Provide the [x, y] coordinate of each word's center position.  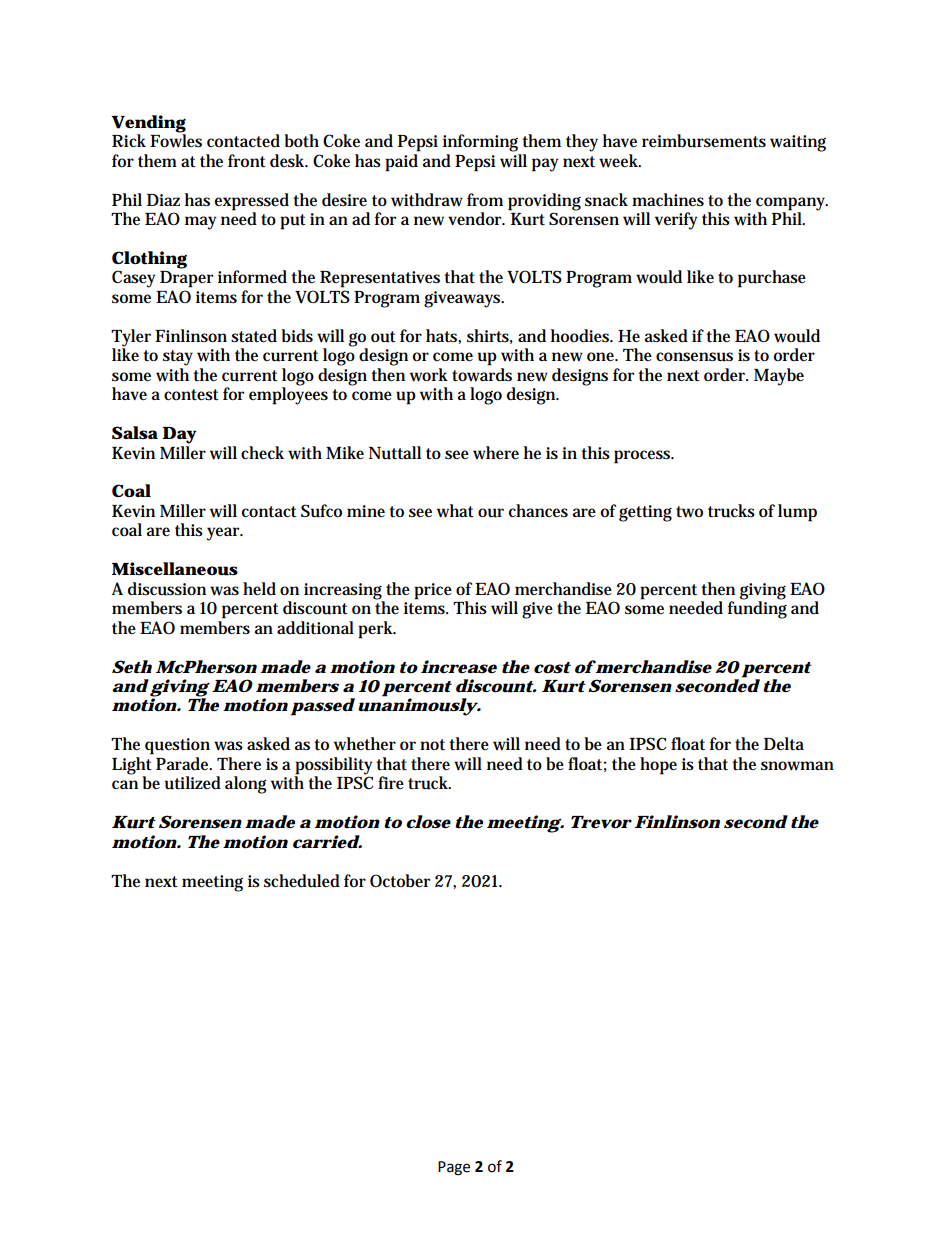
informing [480, 143]
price [433, 591]
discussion [167, 589]
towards [482, 375]
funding [757, 609]
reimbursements [704, 141]
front [247, 161]
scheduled [302, 881]
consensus [694, 357]
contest [191, 395]
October [400, 881]
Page [454, 1168]
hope [658, 766]
